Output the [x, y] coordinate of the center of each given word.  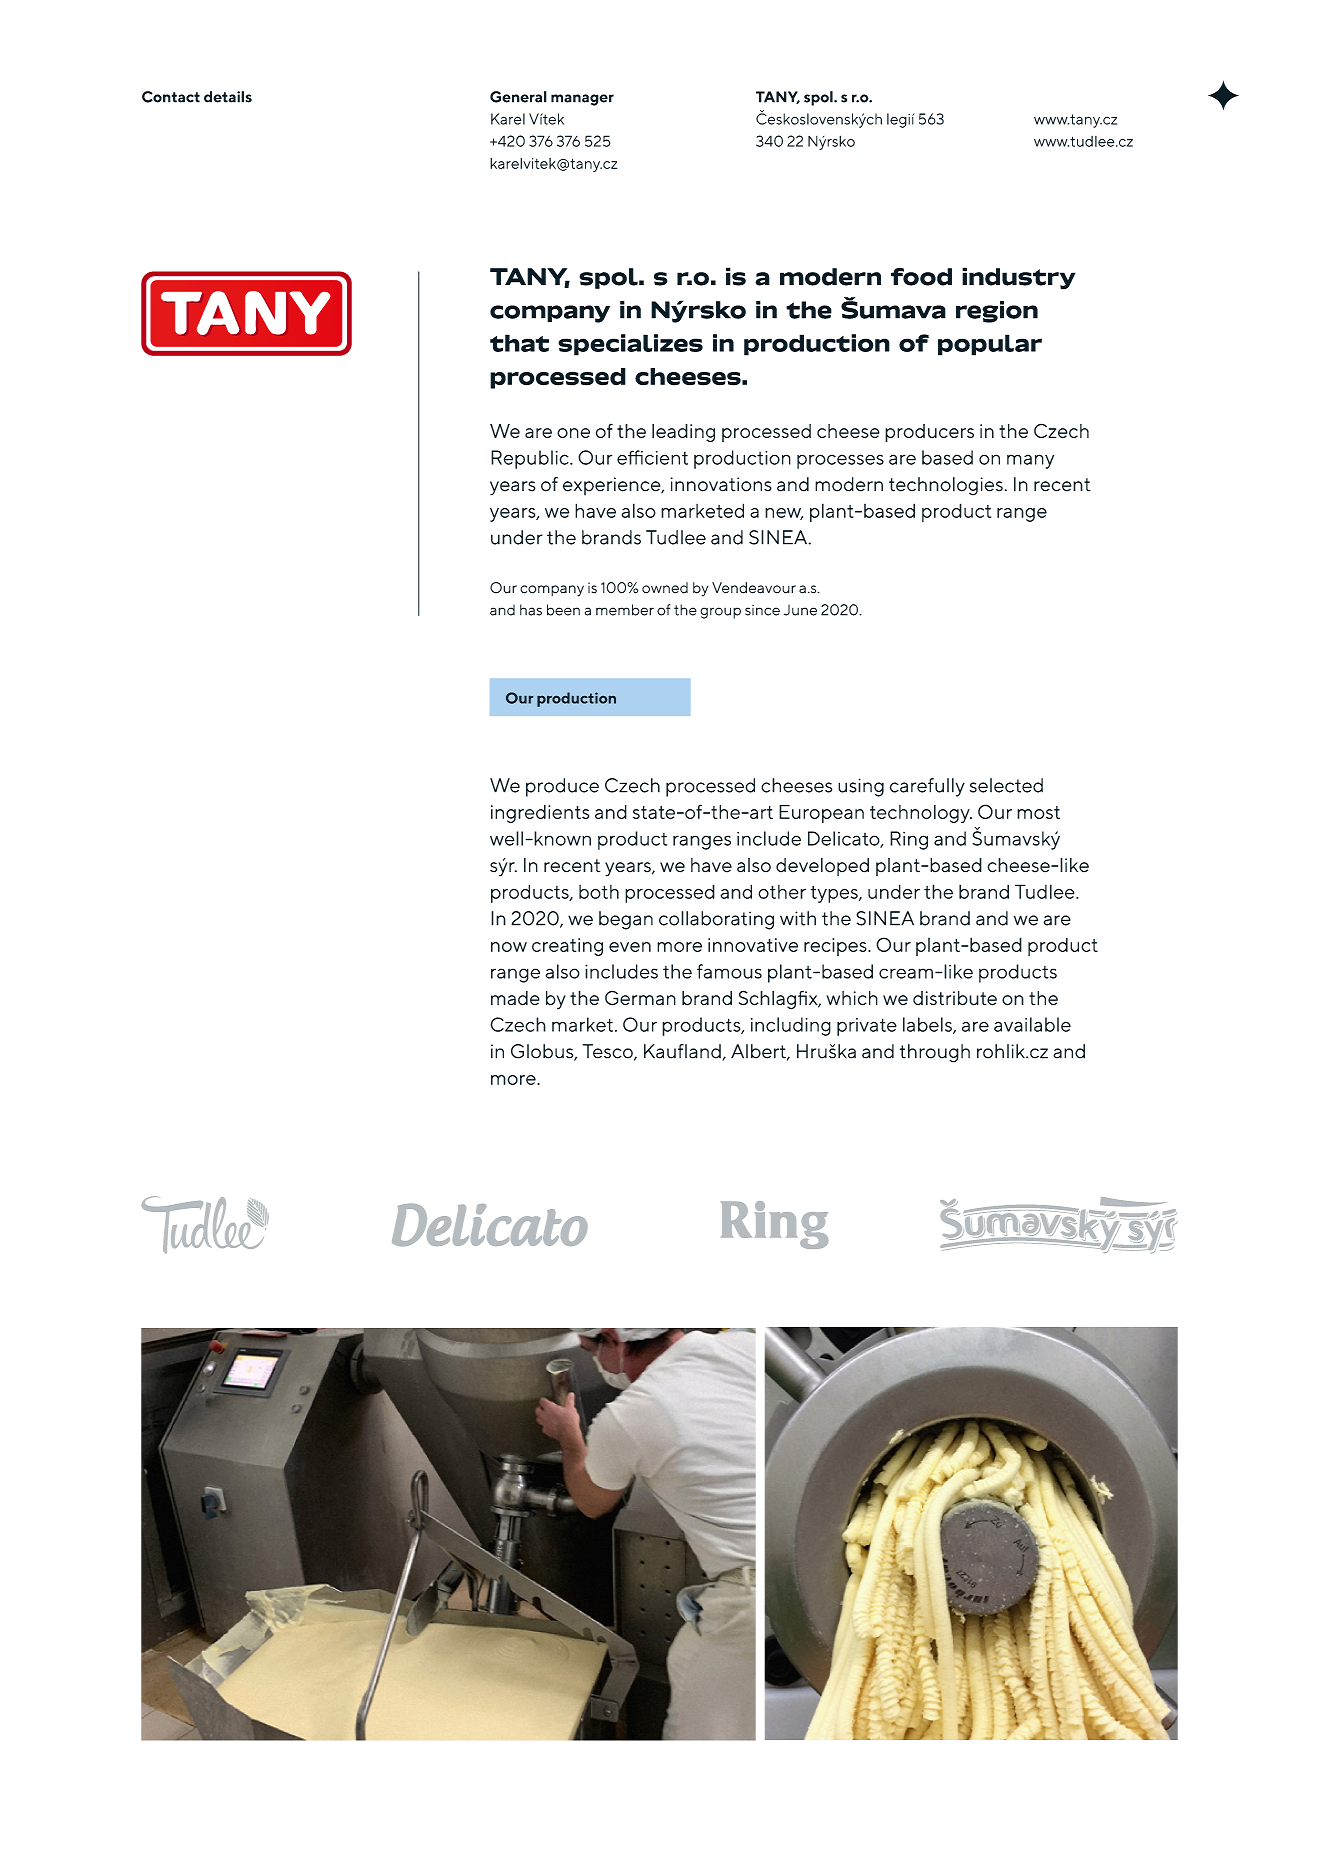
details [228, 97]
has [531, 610]
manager [582, 100]
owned [665, 588]
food [921, 277]
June [800, 610]
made [515, 998]
